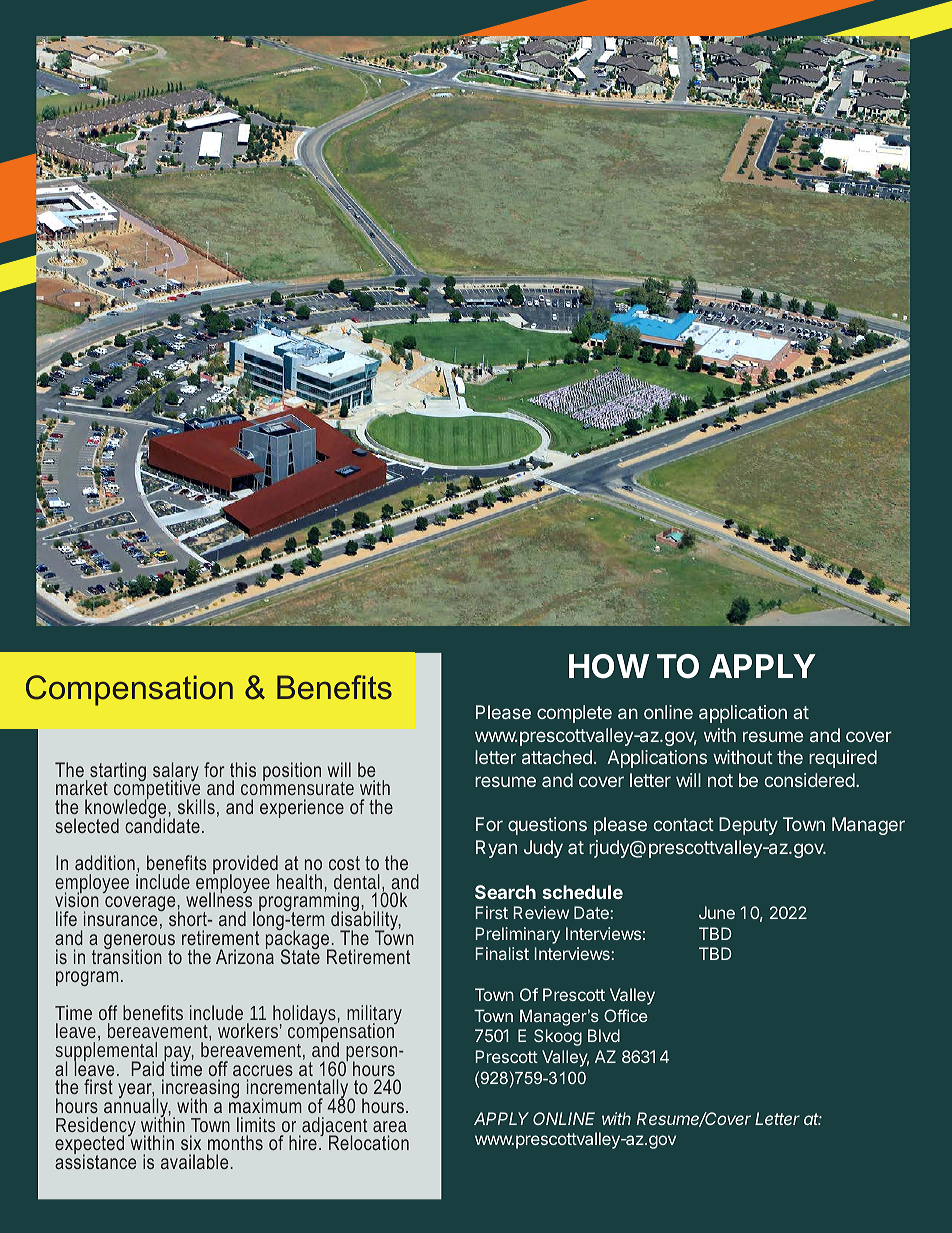 This page has width=952, height=1233. What do you see at coordinates (626, 1015) in the page?
I see `Office` at bounding box center [626, 1015].
